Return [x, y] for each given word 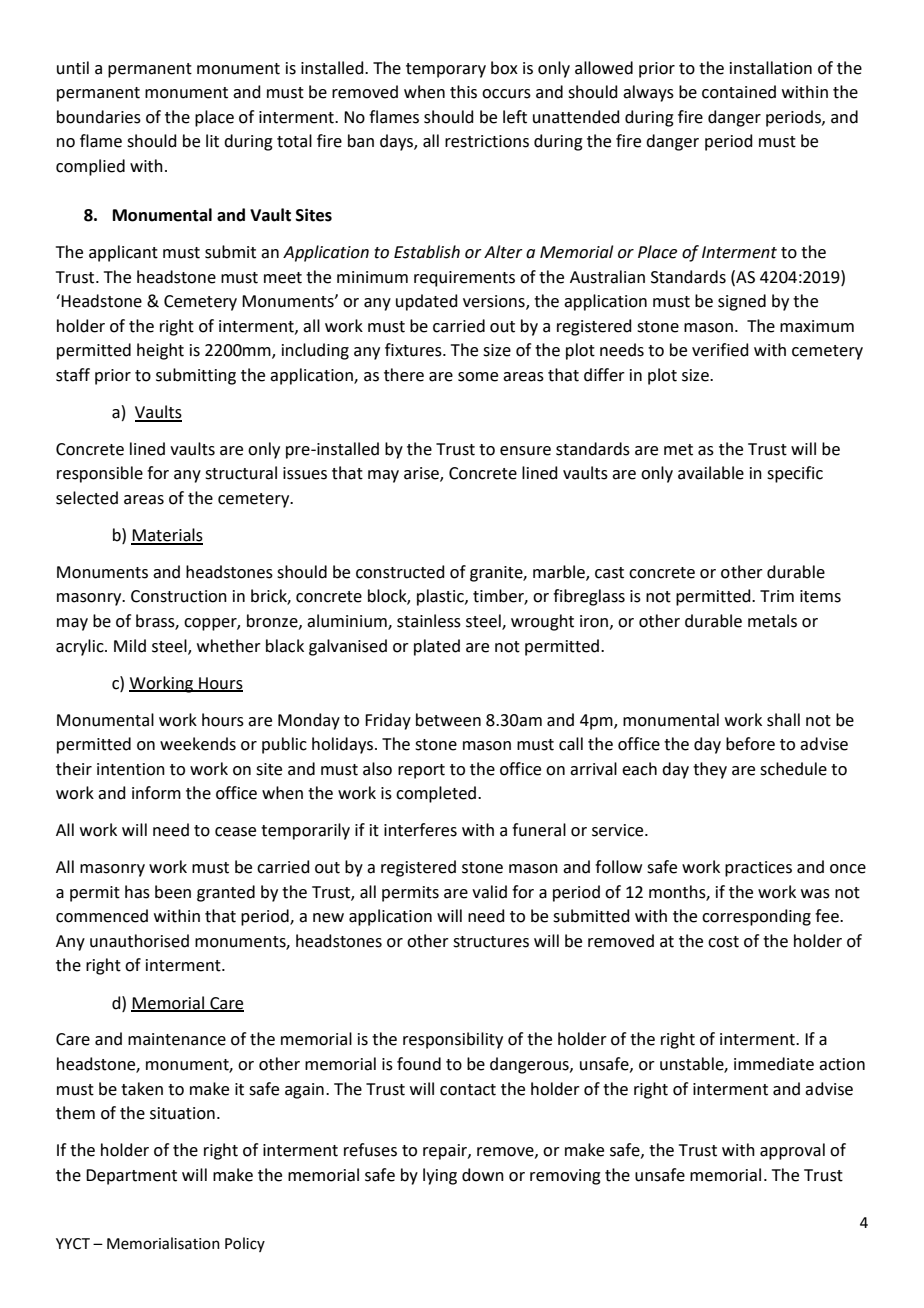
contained [739, 92]
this [463, 92]
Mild [130, 646]
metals [772, 621]
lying [440, 1176]
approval [792, 1151]
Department [131, 1177]
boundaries [99, 117]
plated [437, 647]
